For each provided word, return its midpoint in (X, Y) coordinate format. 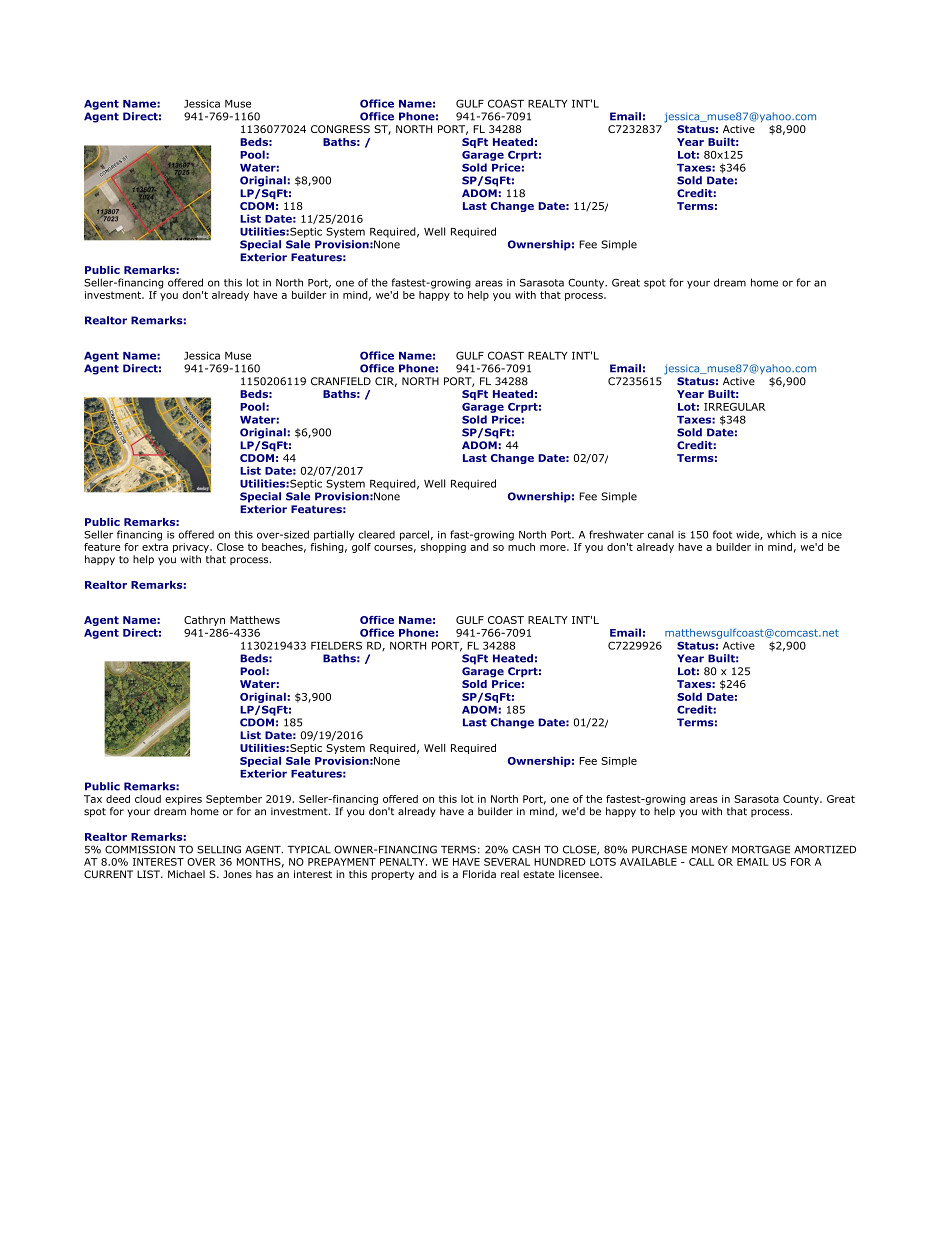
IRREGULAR (735, 407)
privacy (192, 548)
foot (722, 534)
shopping (443, 548)
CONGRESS (340, 129)
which (781, 534)
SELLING (219, 849)
